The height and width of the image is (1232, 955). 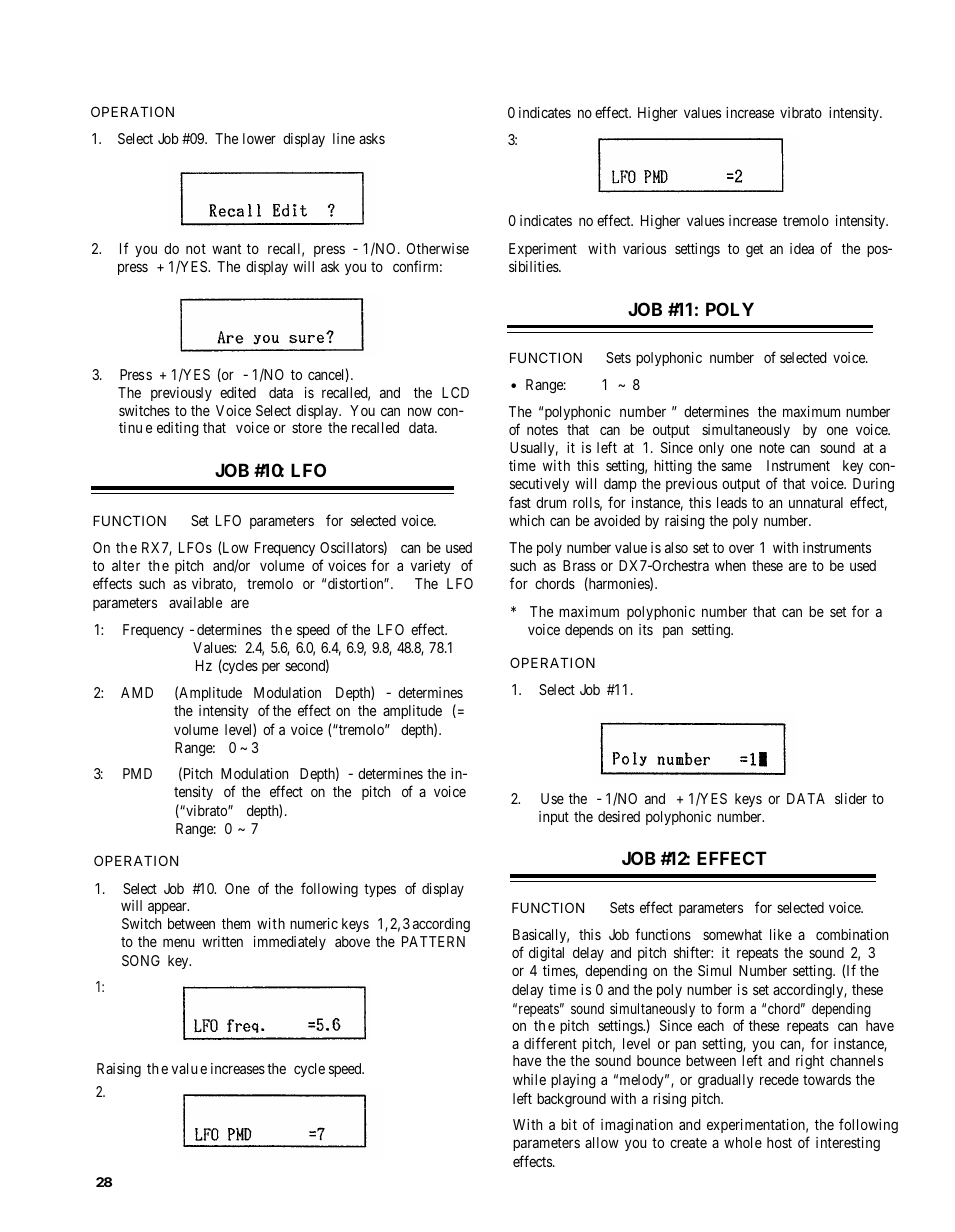 What do you see at coordinates (195, 602) in the image?
I see `available` at bounding box center [195, 602].
